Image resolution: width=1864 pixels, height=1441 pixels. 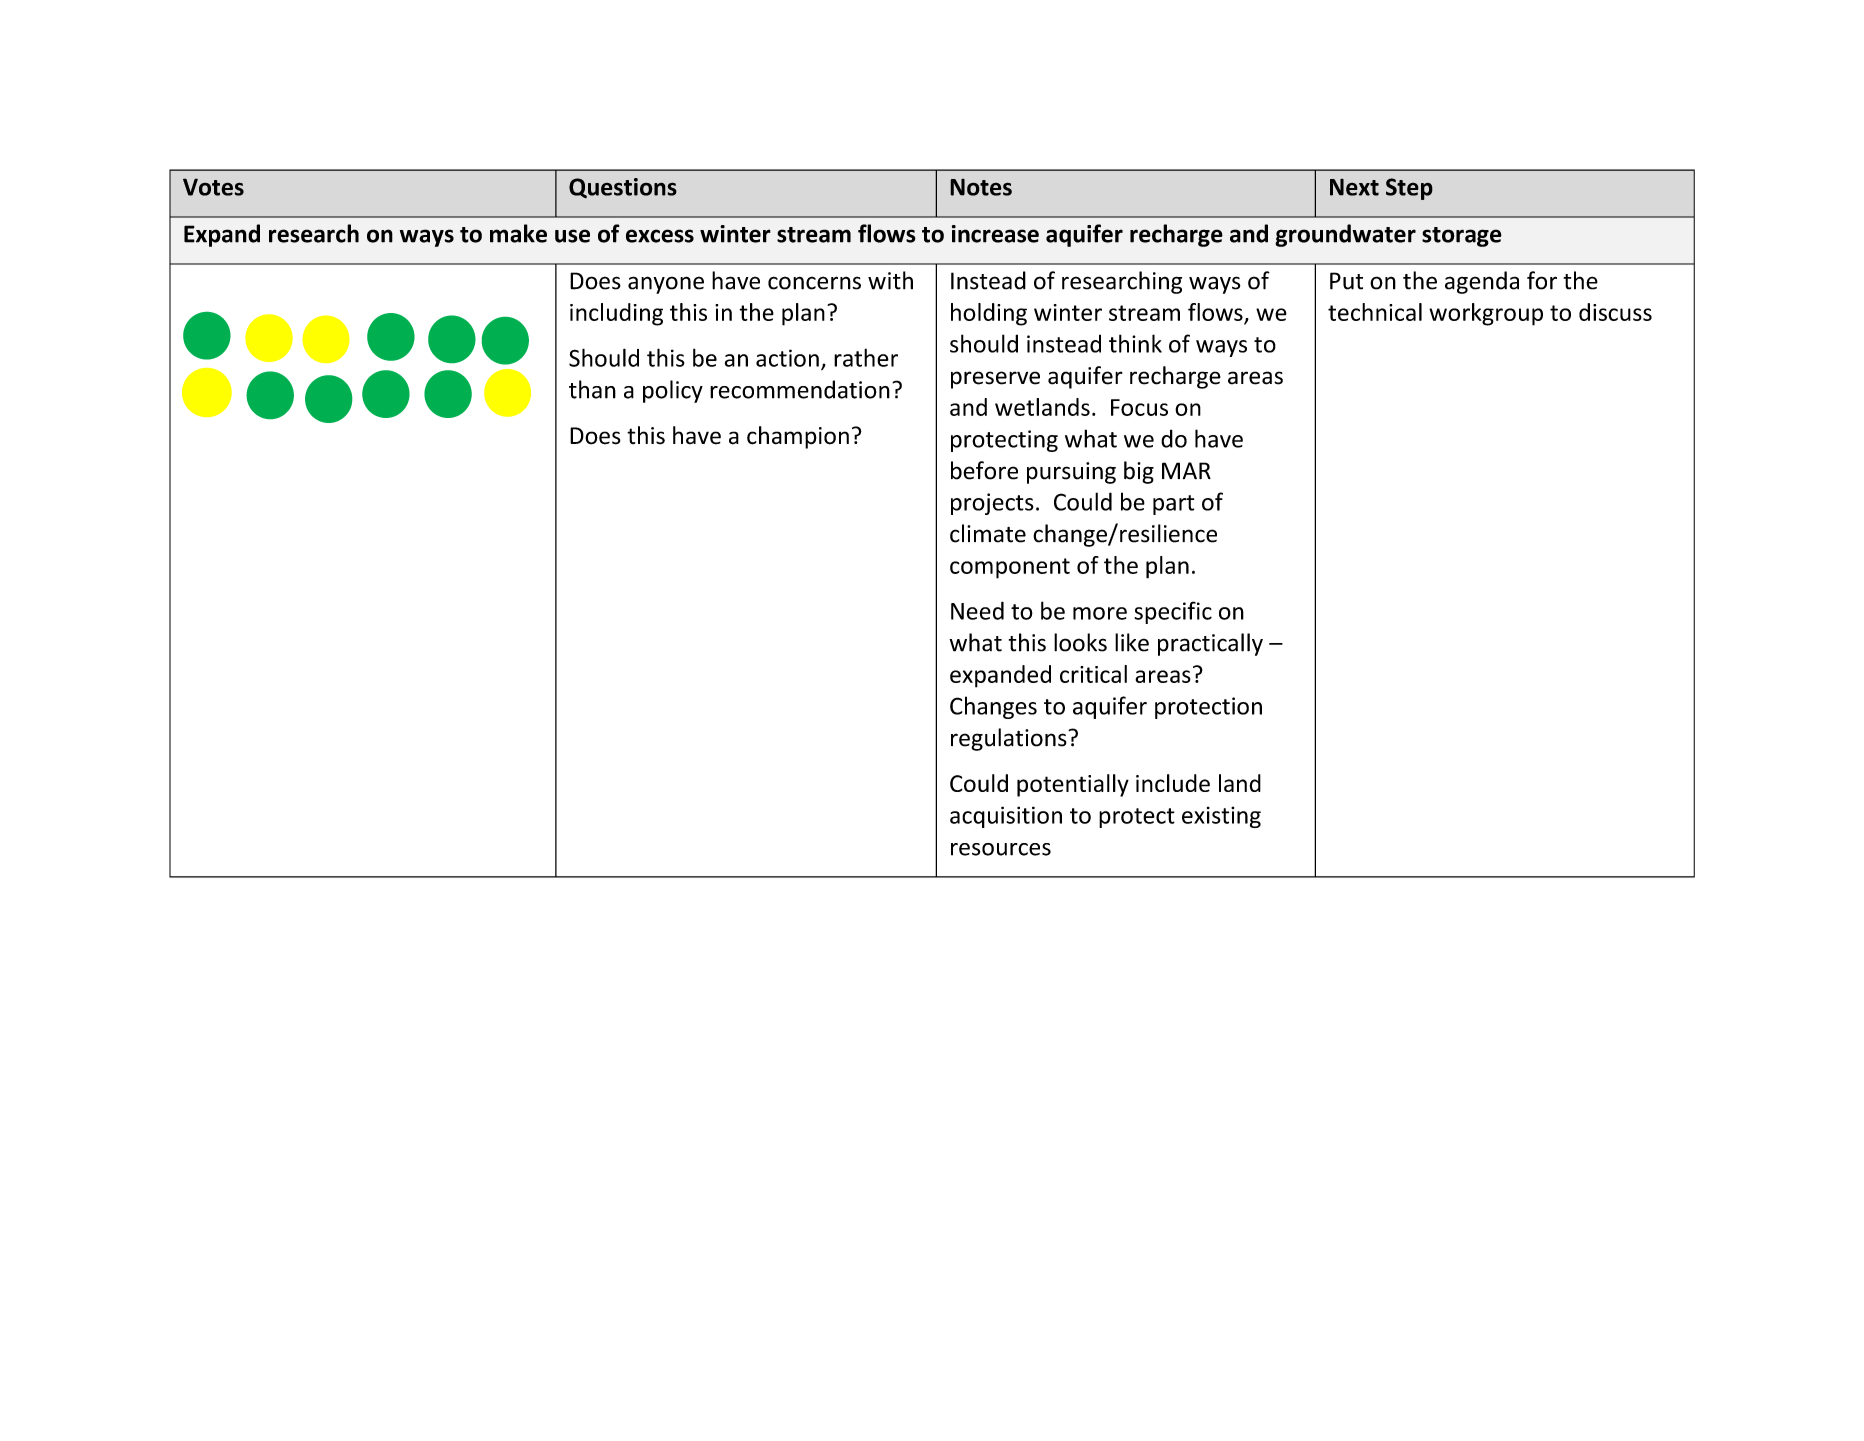 What do you see at coordinates (981, 187) in the document?
I see `Notes` at bounding box center [981, 187].
